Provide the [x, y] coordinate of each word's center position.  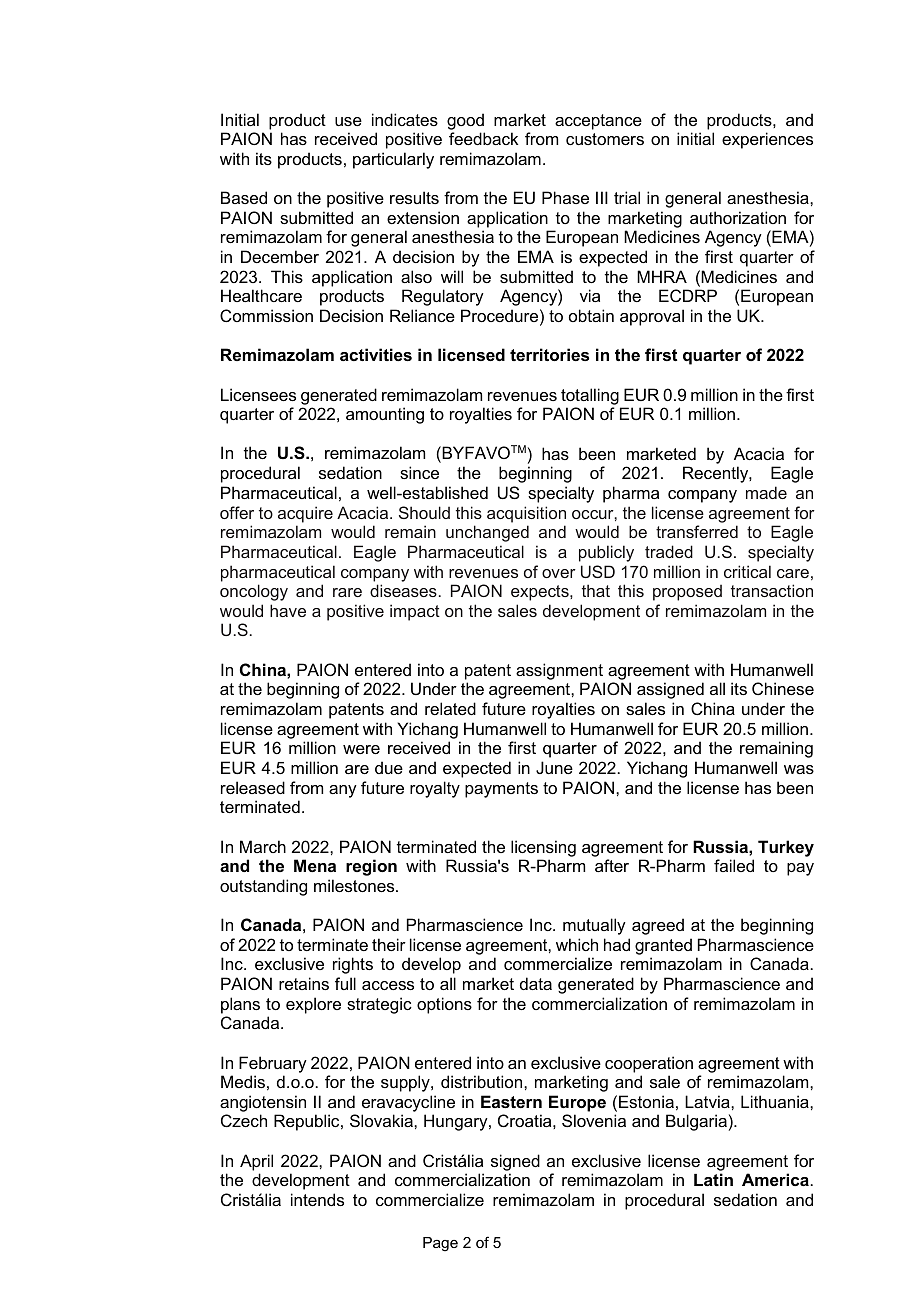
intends [317, 1199]
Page [440, 1244]
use [348, 121]
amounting [385, 415]
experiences [767, 140]
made [766, 492]
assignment [559, 671]
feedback [483, 138]
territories [549, 354]
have [288, 610]
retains [304, 983]
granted [663, 946]
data [536, 983]
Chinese [783, 688]
